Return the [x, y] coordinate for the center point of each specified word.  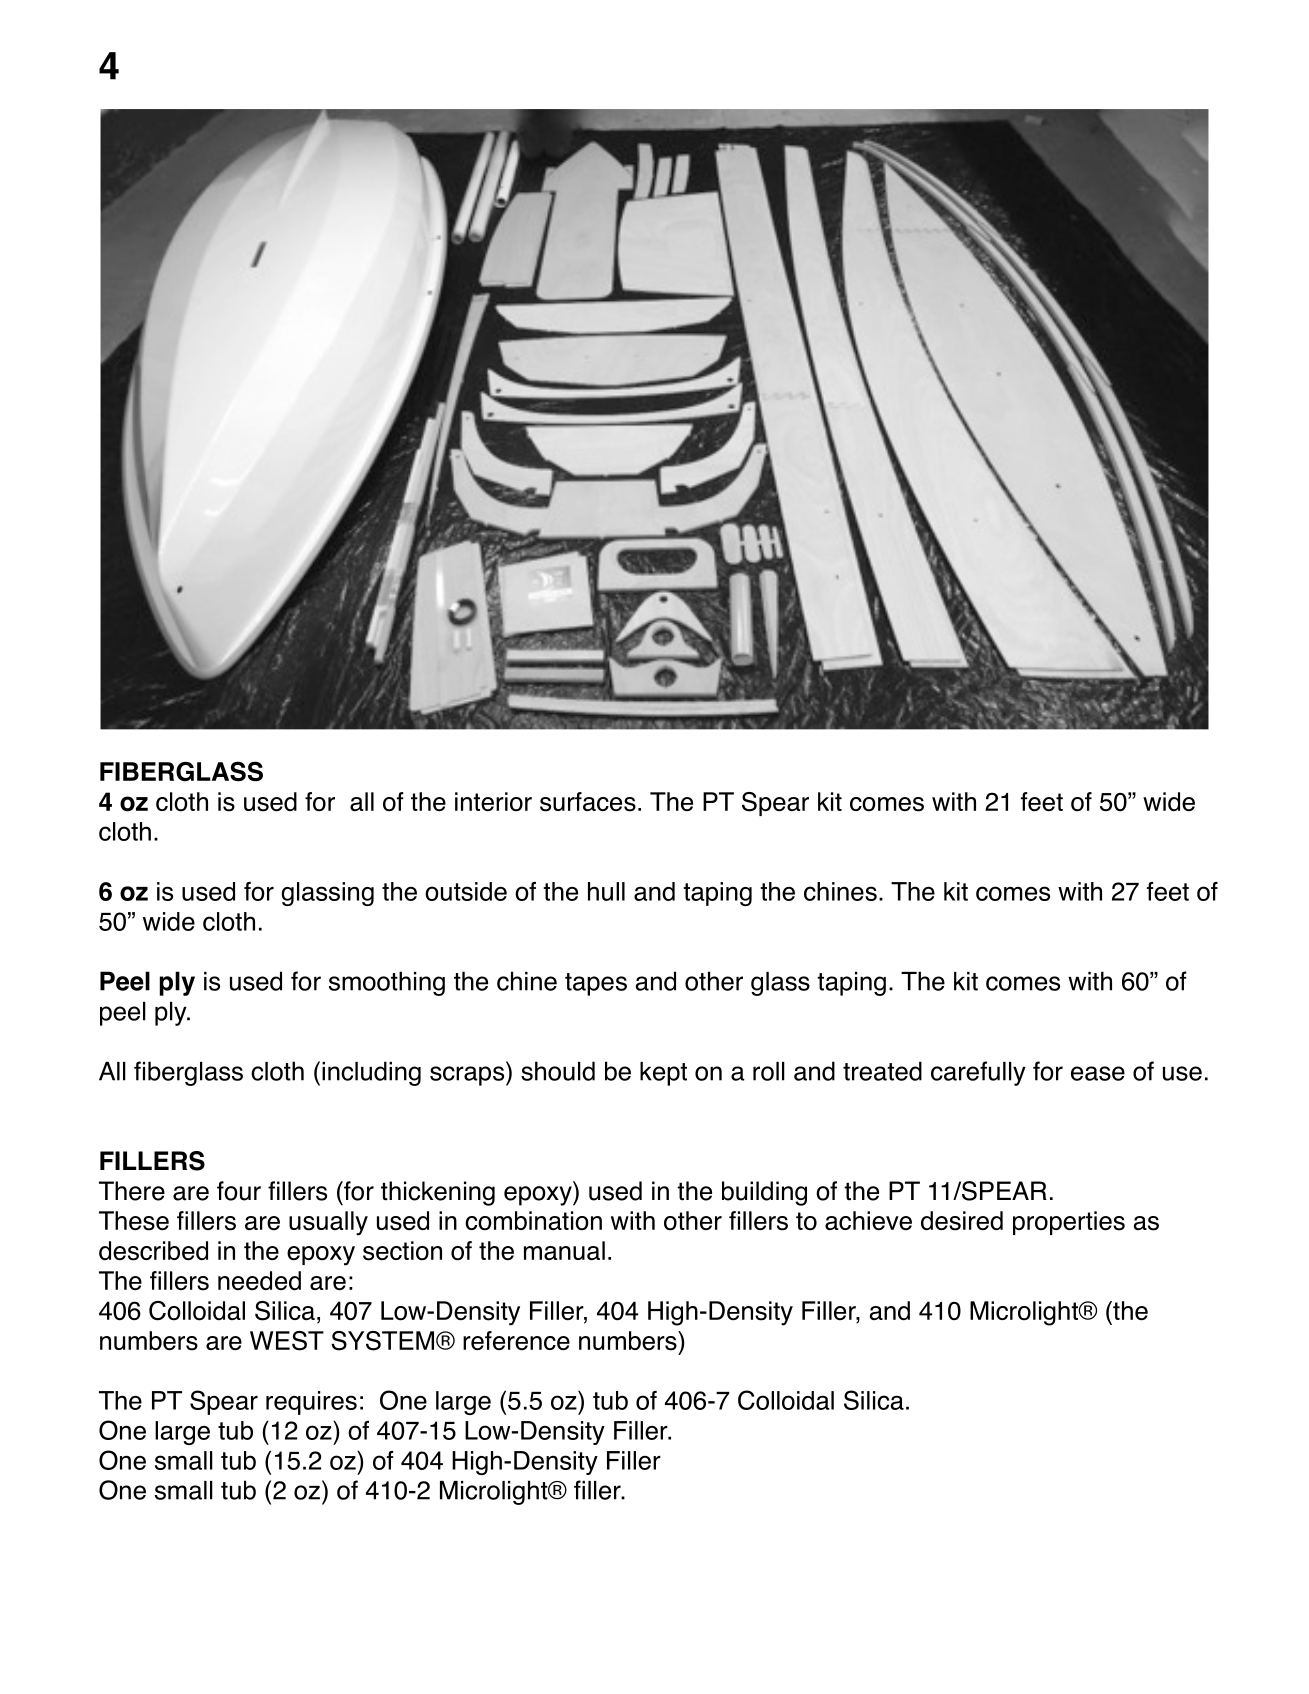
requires [311, 1403]
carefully [978, 1073]
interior [493, 802]
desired [962, 1221]
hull [606, 891]
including [371, 1073]
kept [663, 1074]
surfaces [588, 802]
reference [516, 1341]
